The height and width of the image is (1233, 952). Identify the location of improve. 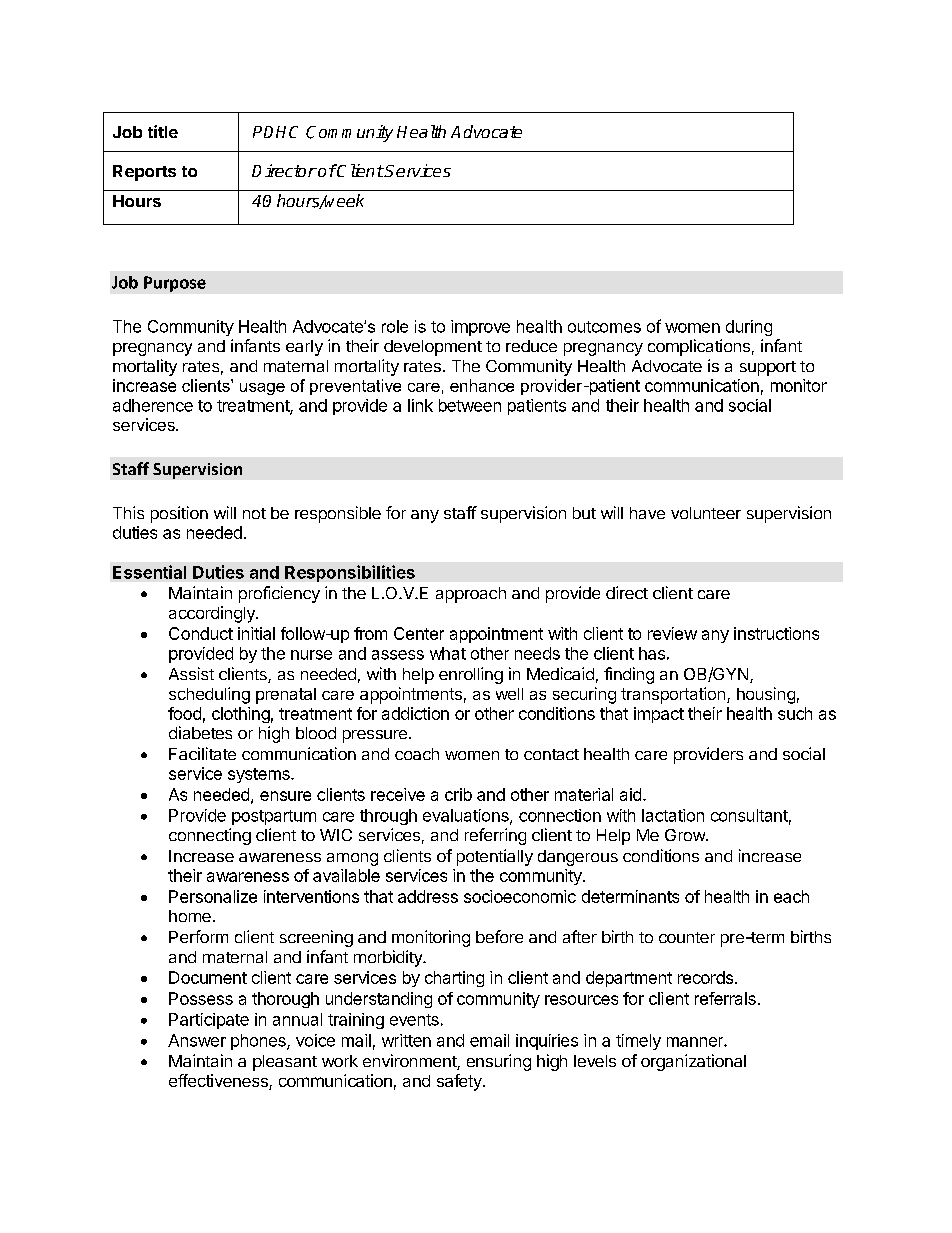
(480, 328).
